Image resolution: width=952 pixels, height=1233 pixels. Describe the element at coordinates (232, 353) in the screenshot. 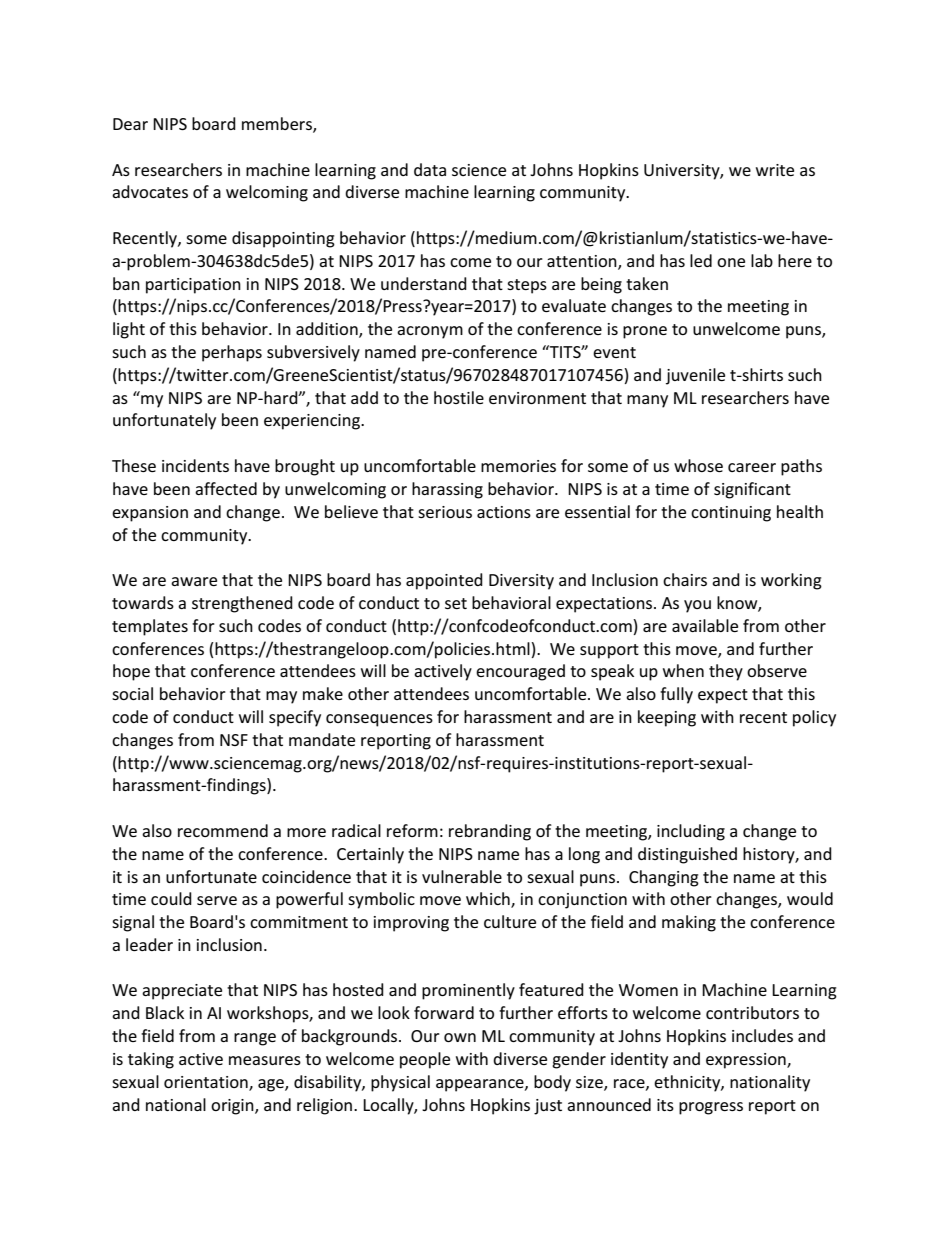

I see `perhaps` at that location.
